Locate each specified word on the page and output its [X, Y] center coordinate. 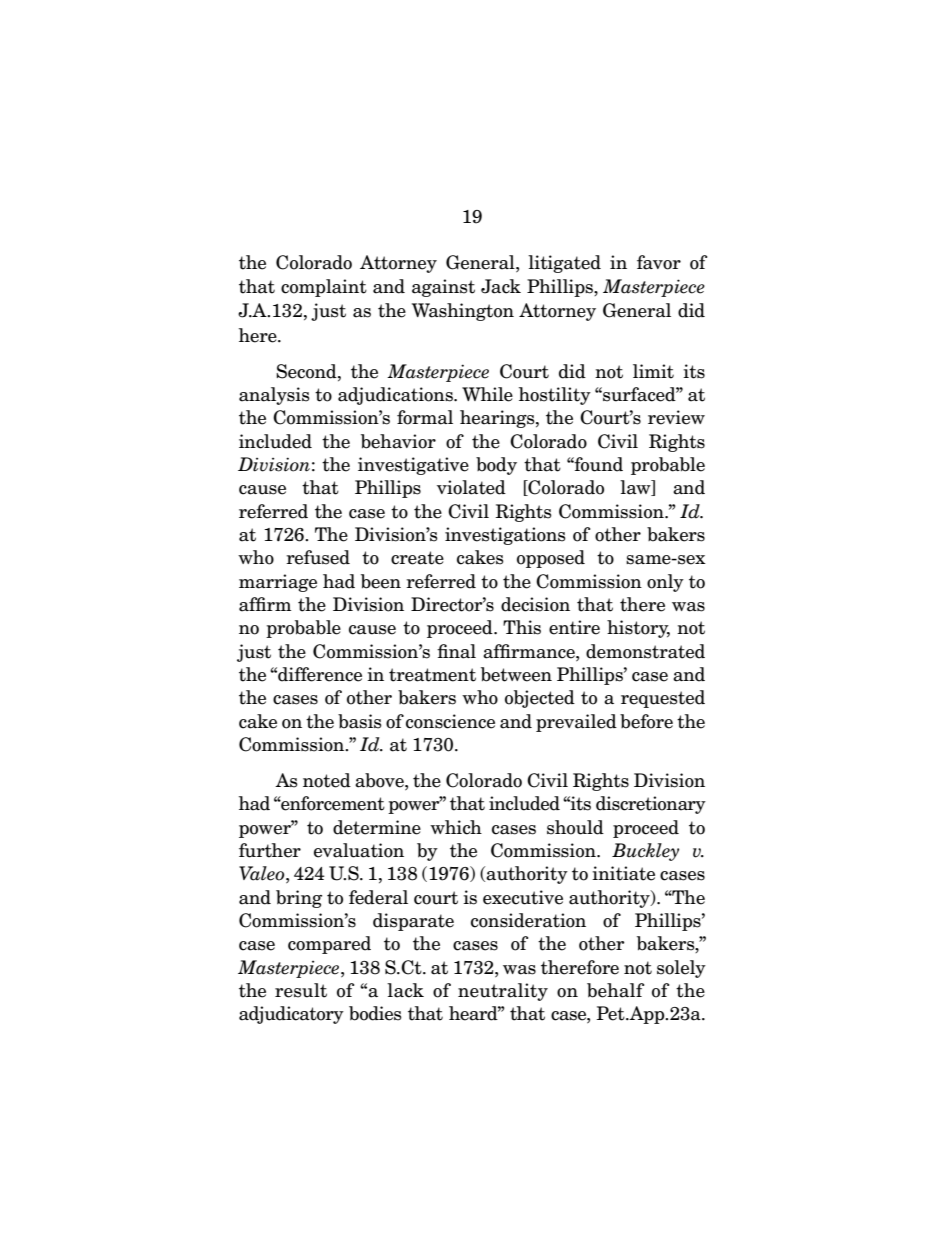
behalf [615, 990]
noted [327, 780]
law [636, 488]
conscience [450, 721]
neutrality [503, 992]
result [301, 990]
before [646, 721]
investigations [505, 536]
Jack [501, 286]
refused [318, 557]
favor [659, 262]
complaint [324, 288]
